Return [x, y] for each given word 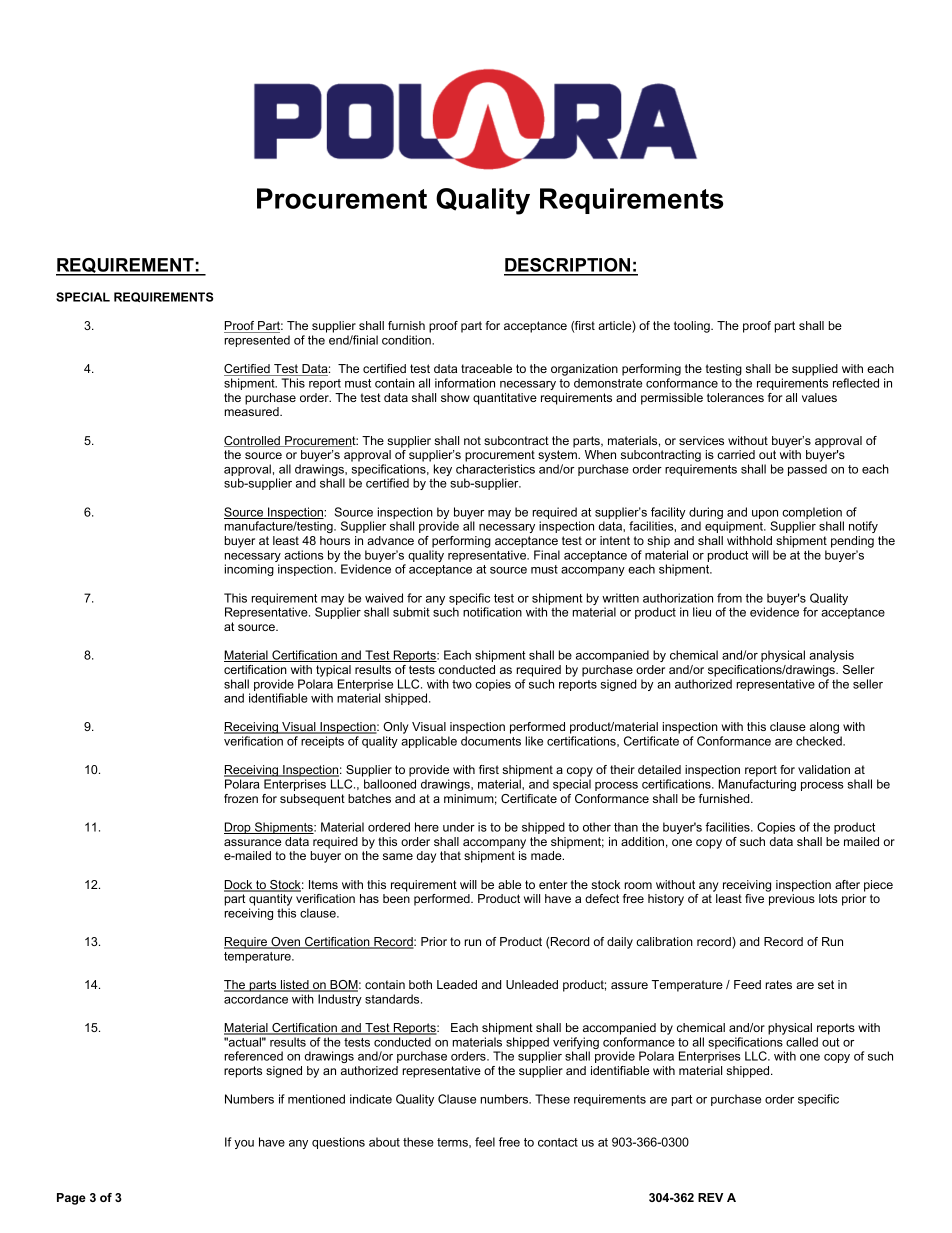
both [420, 984]
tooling [693, 327]
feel [485, 1142]
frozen [241, 798]
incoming [249, 570]
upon [765, 516]
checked [820, 741]
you [244, 1144]
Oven [286, 943]
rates [779, 984]
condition [407, 340]
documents [491, 741]
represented [257, 341]
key [443, 471]
